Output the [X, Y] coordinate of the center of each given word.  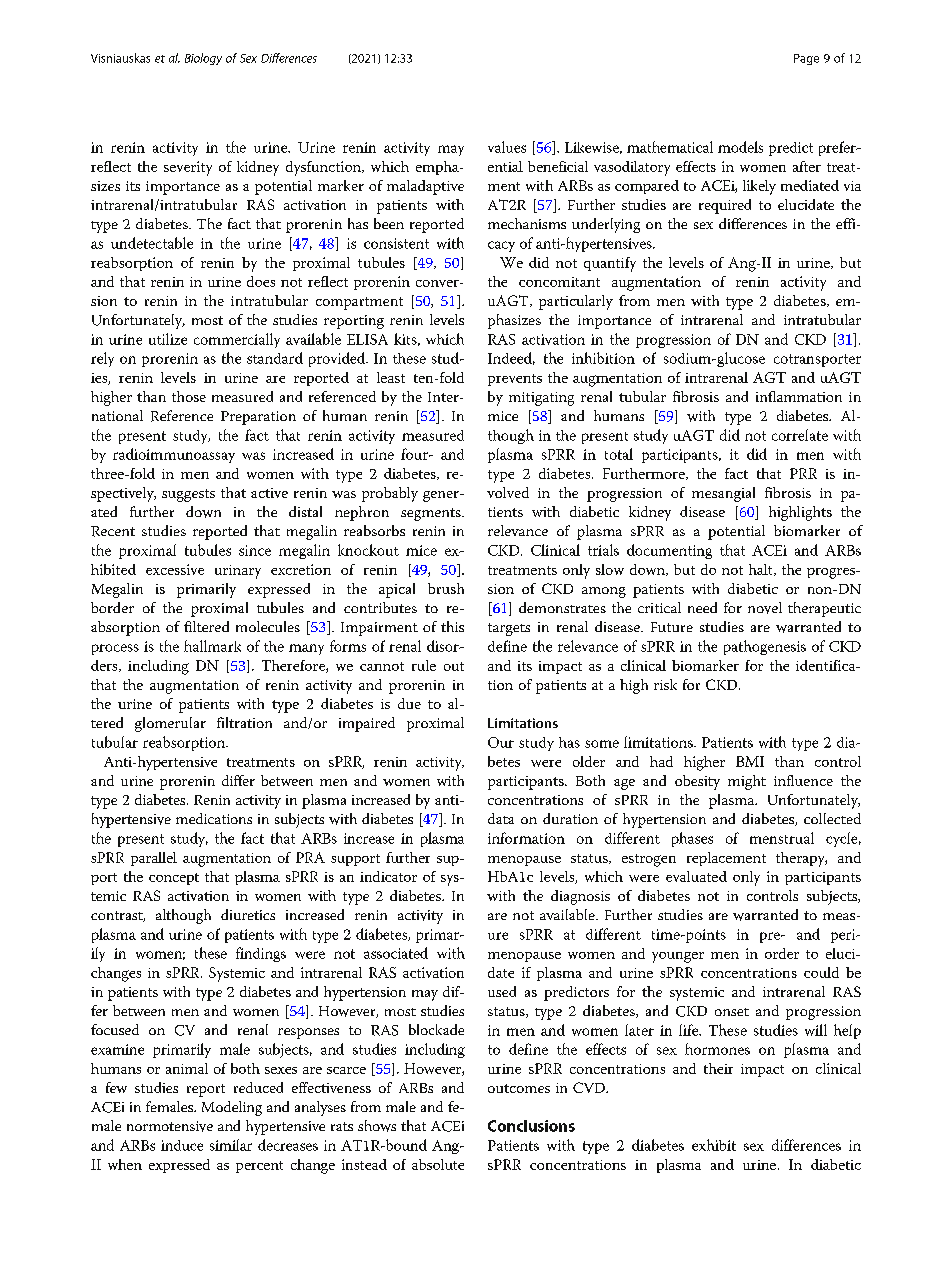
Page [806, 59]
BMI [750, 761]
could [821, 972]
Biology [203, 59]
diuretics [248, 914]
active [269, 493]
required [725, 206]
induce [182, 1145]
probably [390, 494]
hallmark [212, 646]
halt [762, 570]
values [507, 147]
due [409, 703]
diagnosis [580, 897]
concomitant [559, 282]
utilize [168, 339]
